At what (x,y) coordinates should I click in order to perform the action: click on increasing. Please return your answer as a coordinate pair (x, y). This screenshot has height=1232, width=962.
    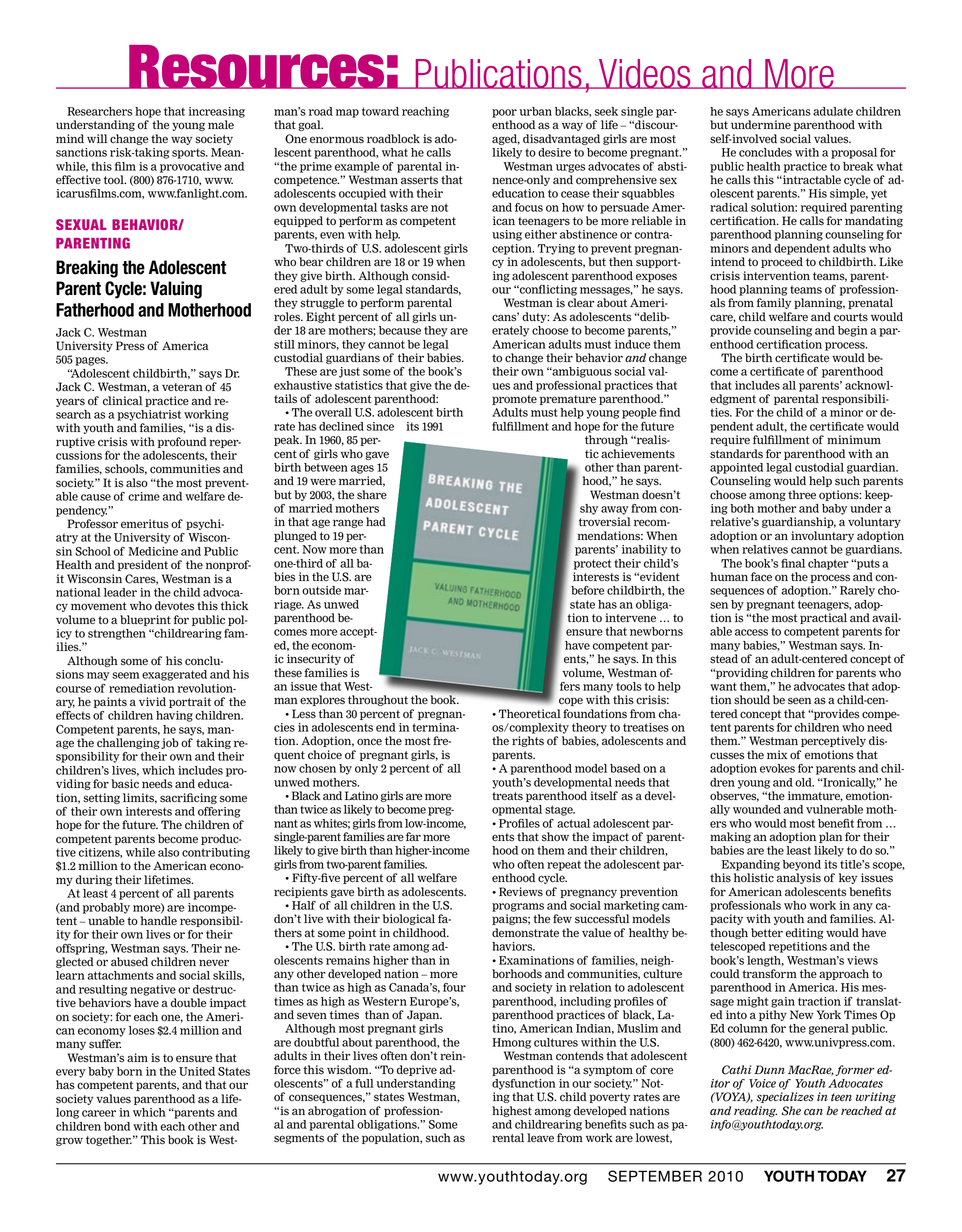
    Looking at the image, I should click on (217, 112).
